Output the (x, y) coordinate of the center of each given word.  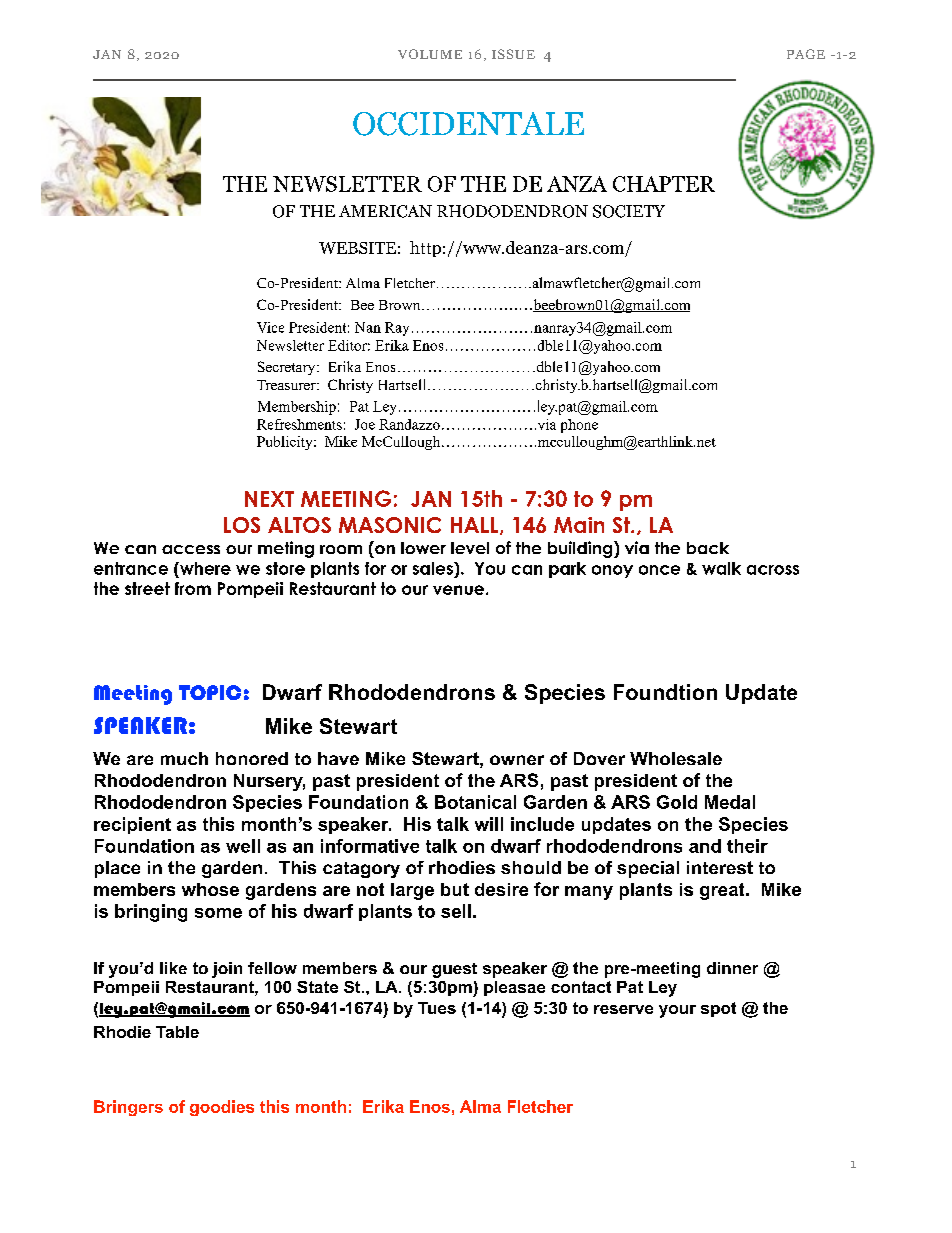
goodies (222, 1108)
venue (458, 590)
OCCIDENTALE (468, 124)
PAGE (806, 54)
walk (721, 568)
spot (718, 1009)
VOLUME (430, 54)
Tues (437, 1008)
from (193, 588)
